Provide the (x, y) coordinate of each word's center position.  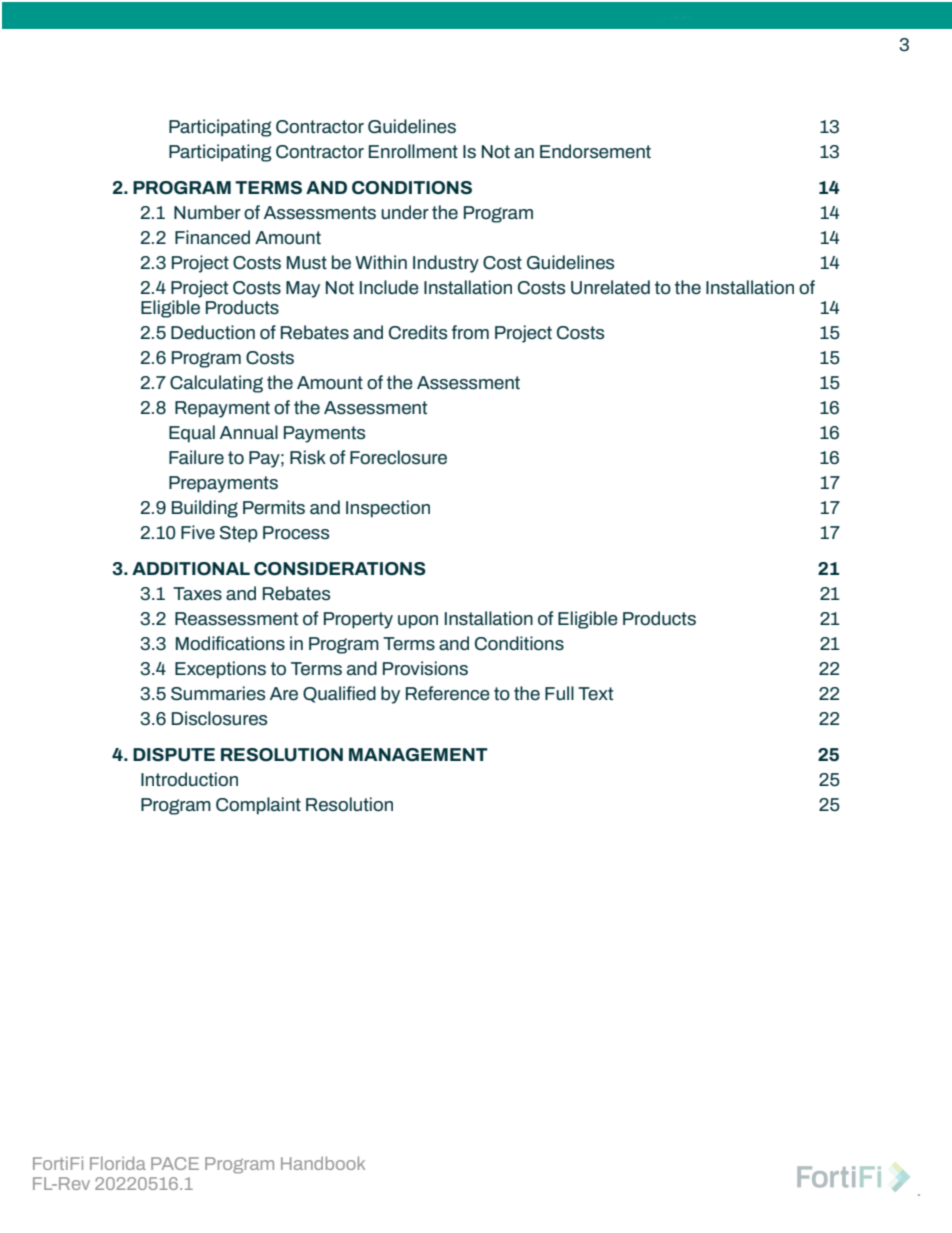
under (405, 212)
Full (559, 693)
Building (205, 509)
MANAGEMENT (418, 755)
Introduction (189, 779)
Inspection (388, 509)
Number (207, 212)
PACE (175, 1163)
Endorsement (595, 151)
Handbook (323, 1163)
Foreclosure (398, 457)
